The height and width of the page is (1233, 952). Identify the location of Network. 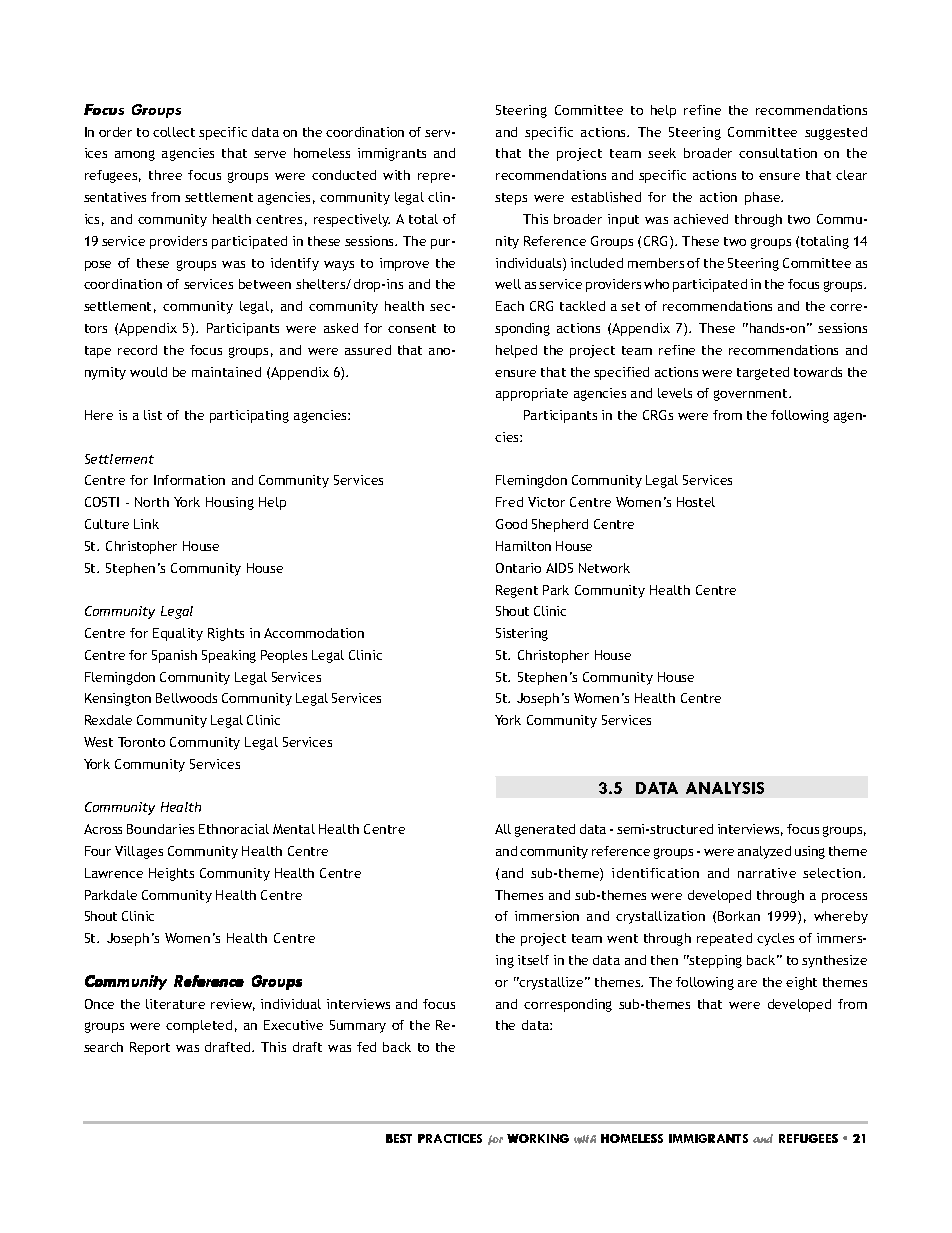
(604, 568).
